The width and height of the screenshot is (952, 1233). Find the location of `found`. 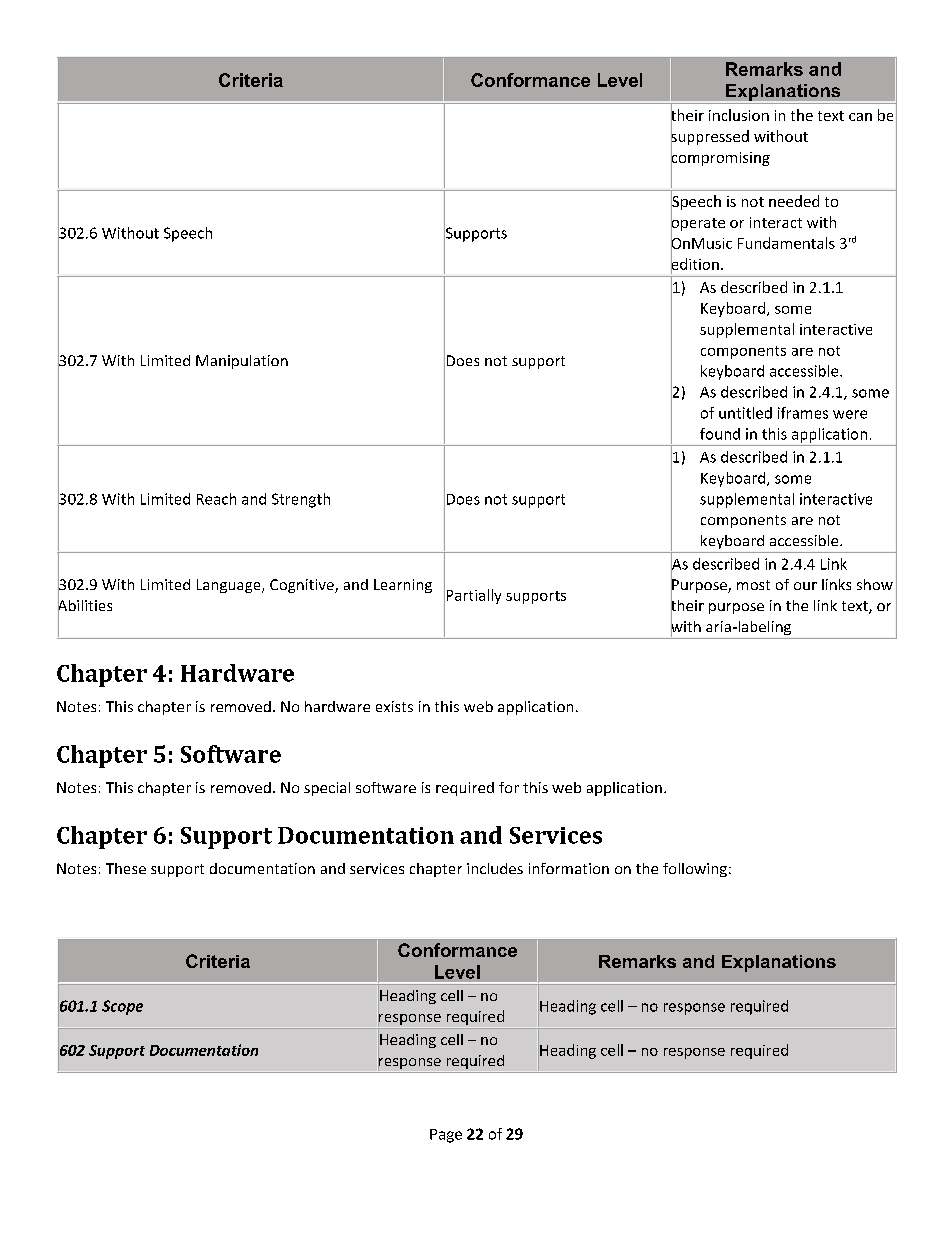

found is located at coordinates (720, 434).
